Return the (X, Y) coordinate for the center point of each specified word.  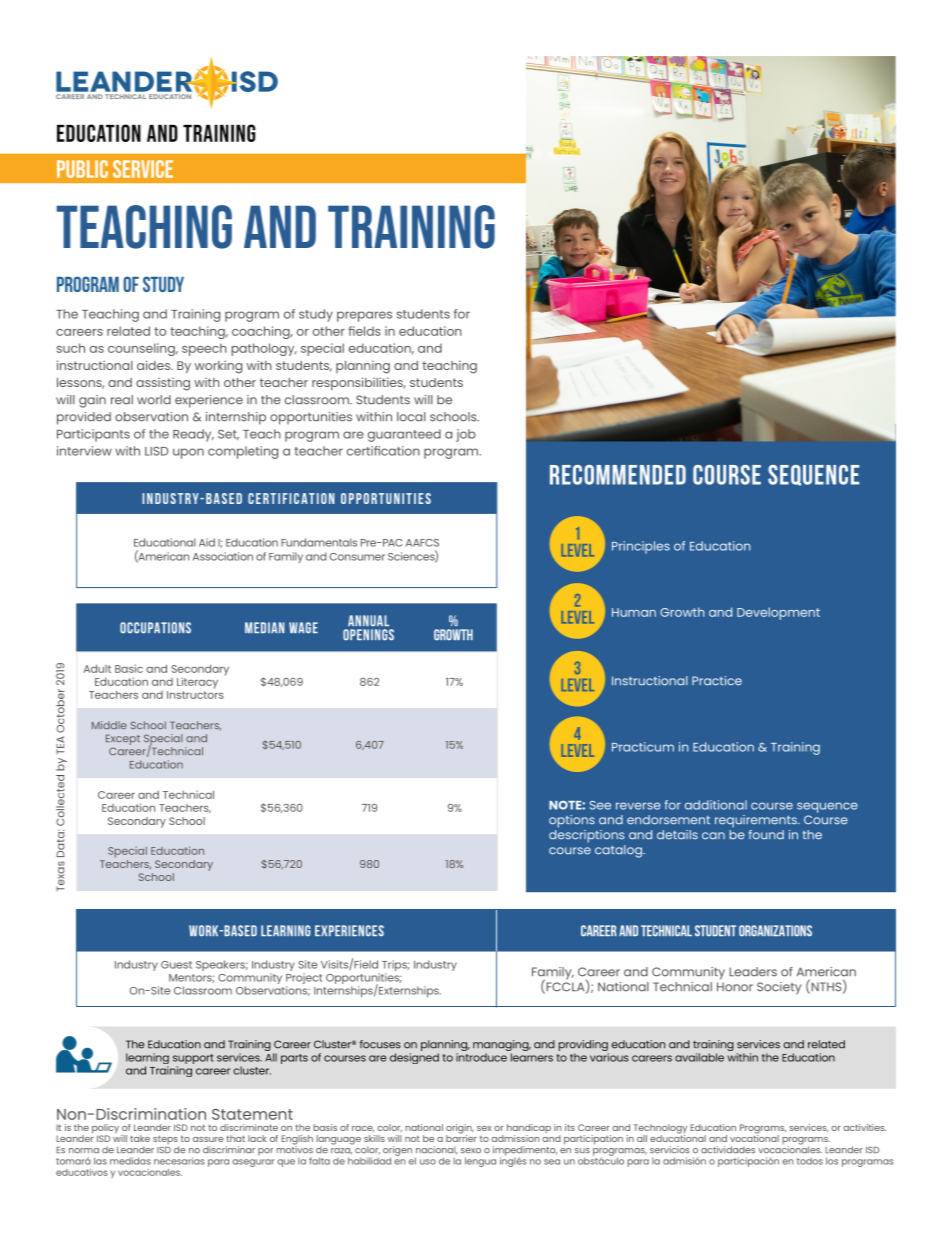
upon (188, 453)
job (466, 435)
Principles (641, 547)
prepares (364, 316)
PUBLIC (82, 169)
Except (123, 741)
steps (166, 1141)
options (572, 821)
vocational (754, 1137)
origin (460, 1130)
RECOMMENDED (618, 475)
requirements (757, 821)
